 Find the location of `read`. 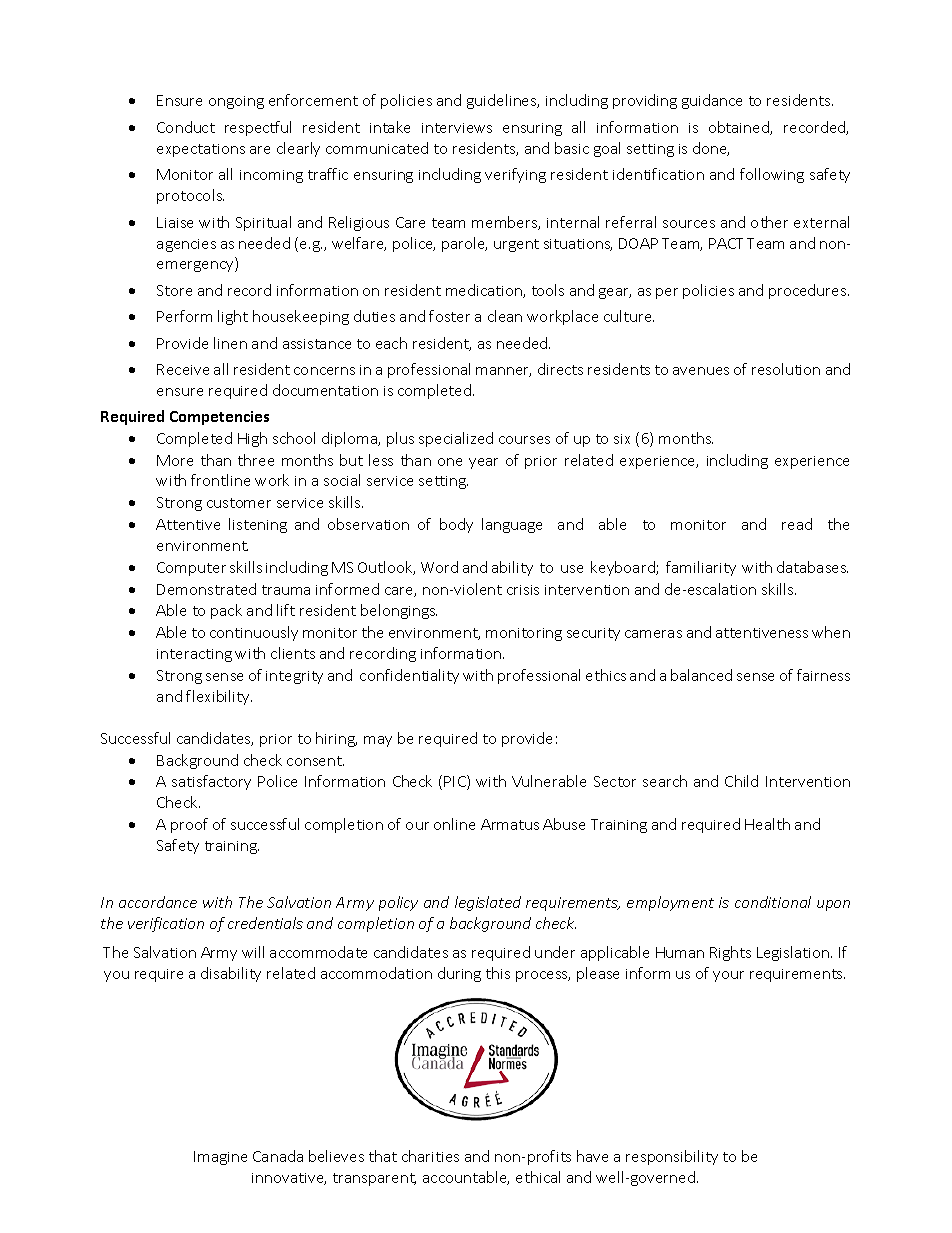

read is located at coordinates (797, 524).
